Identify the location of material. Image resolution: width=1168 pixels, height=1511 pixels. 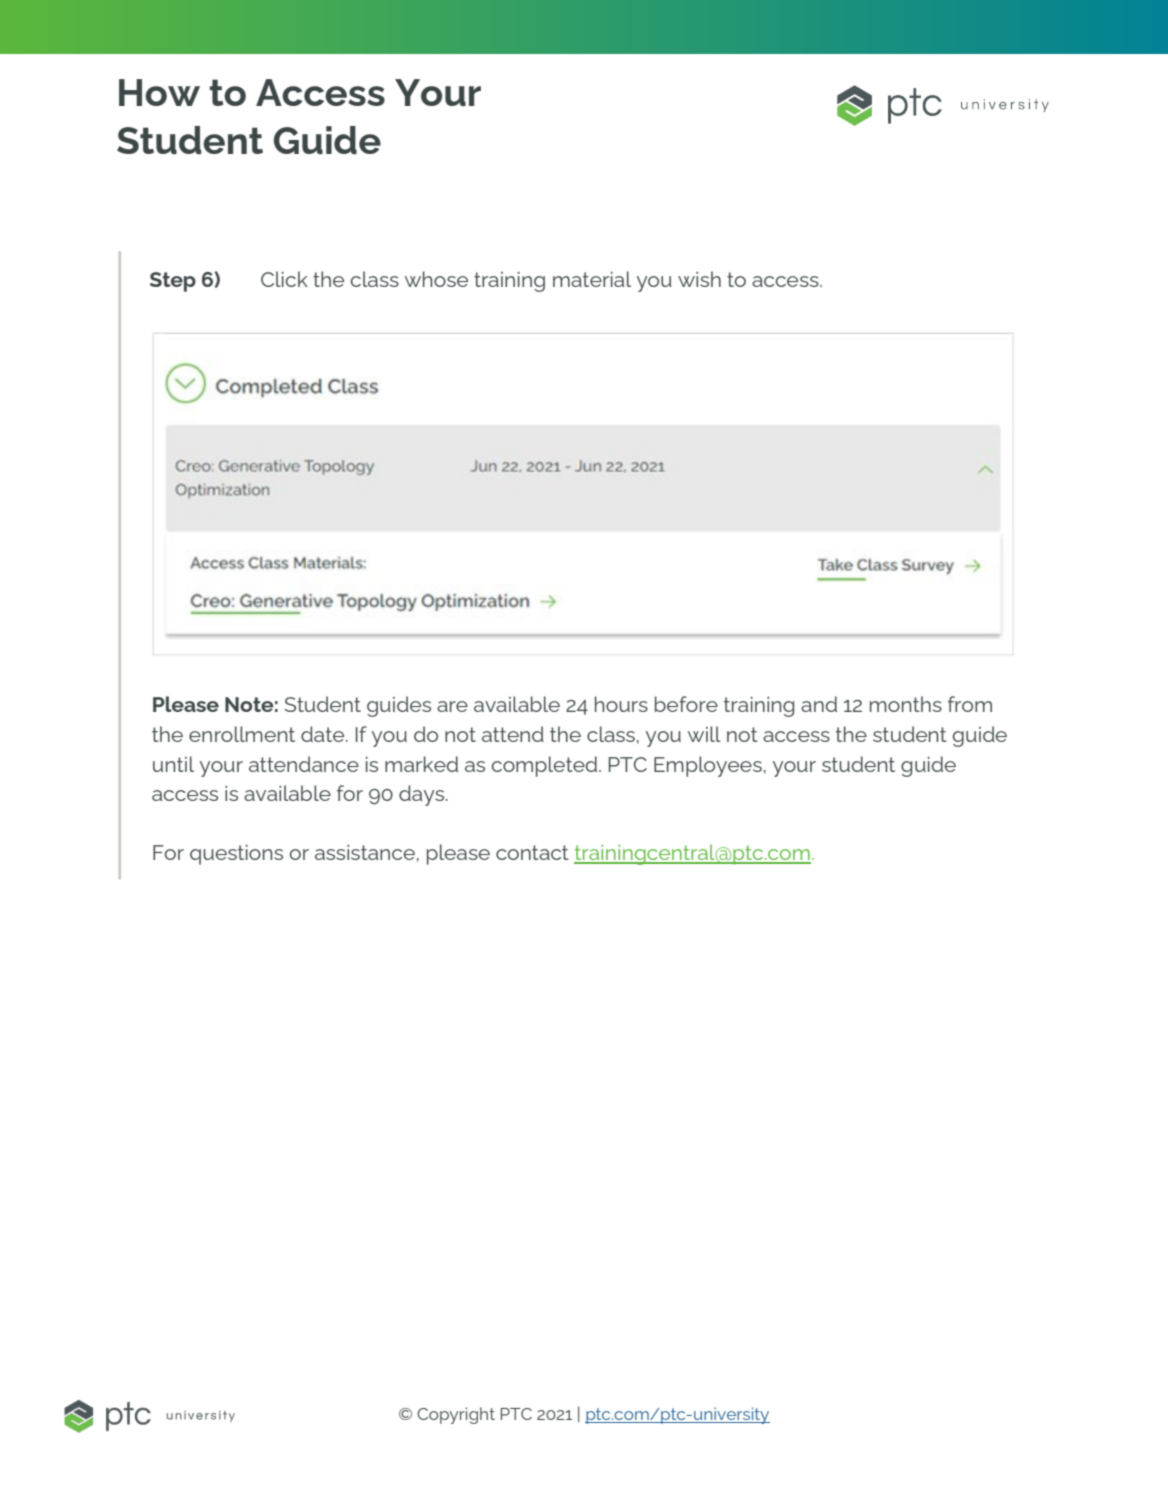
(592, 279).
